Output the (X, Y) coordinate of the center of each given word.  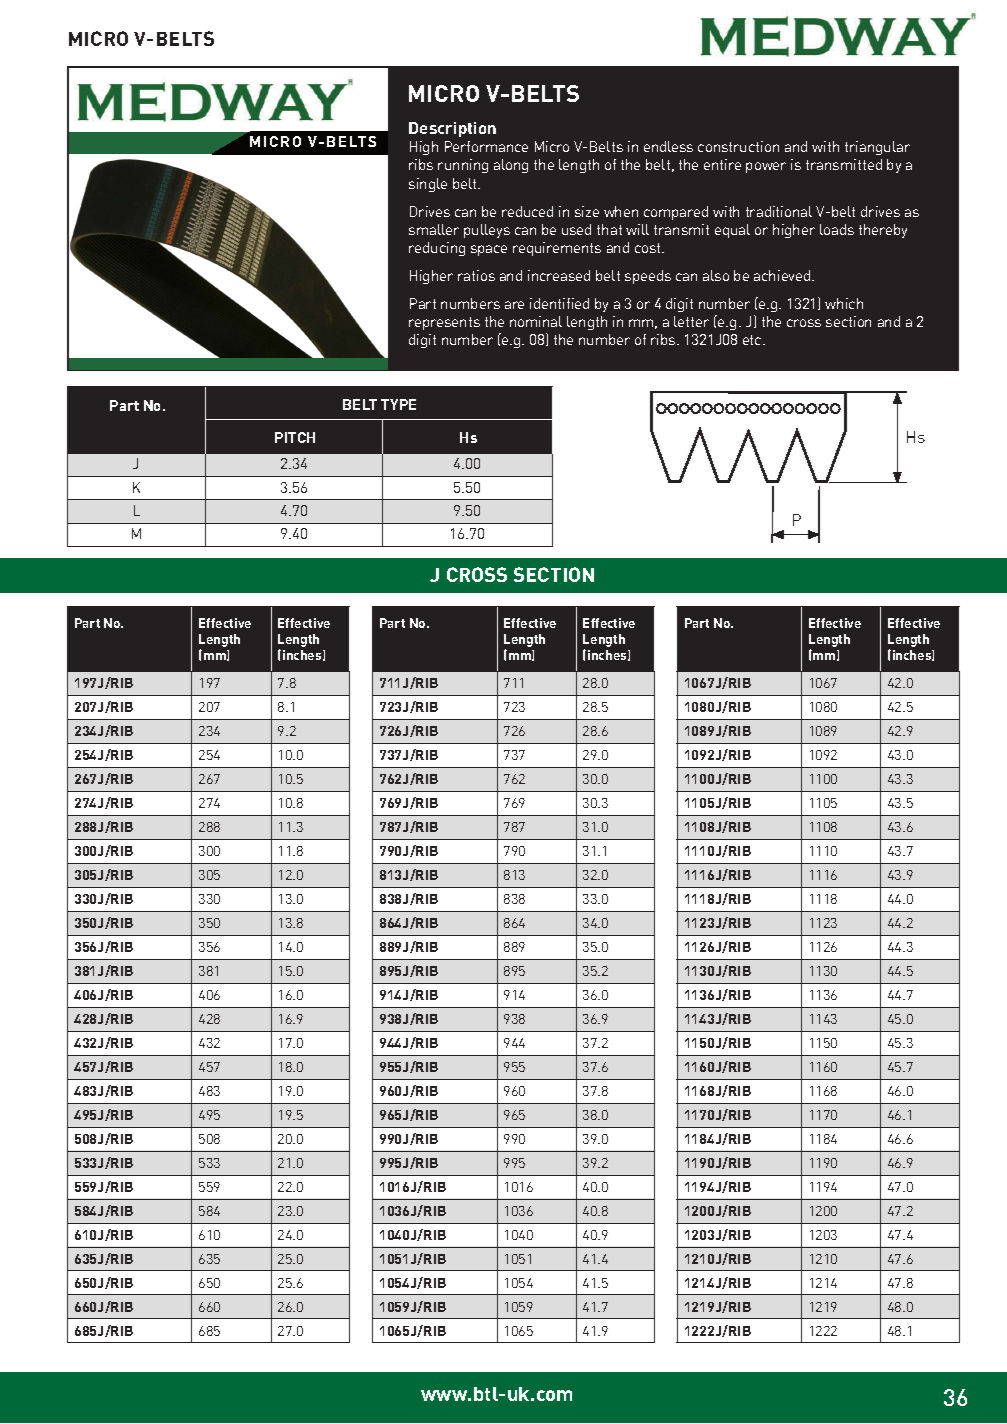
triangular (877, 148)
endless (668, 146)
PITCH (295, 437)
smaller (434, 229)
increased (559, 275)
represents (444, 323)
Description (452, 129)
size (587, 211)
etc (753, 340)
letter (691, 321)
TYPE (398, 404)
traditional (779, 211)
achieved (783, 275)
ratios (476, 275)
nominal (536, 321)
